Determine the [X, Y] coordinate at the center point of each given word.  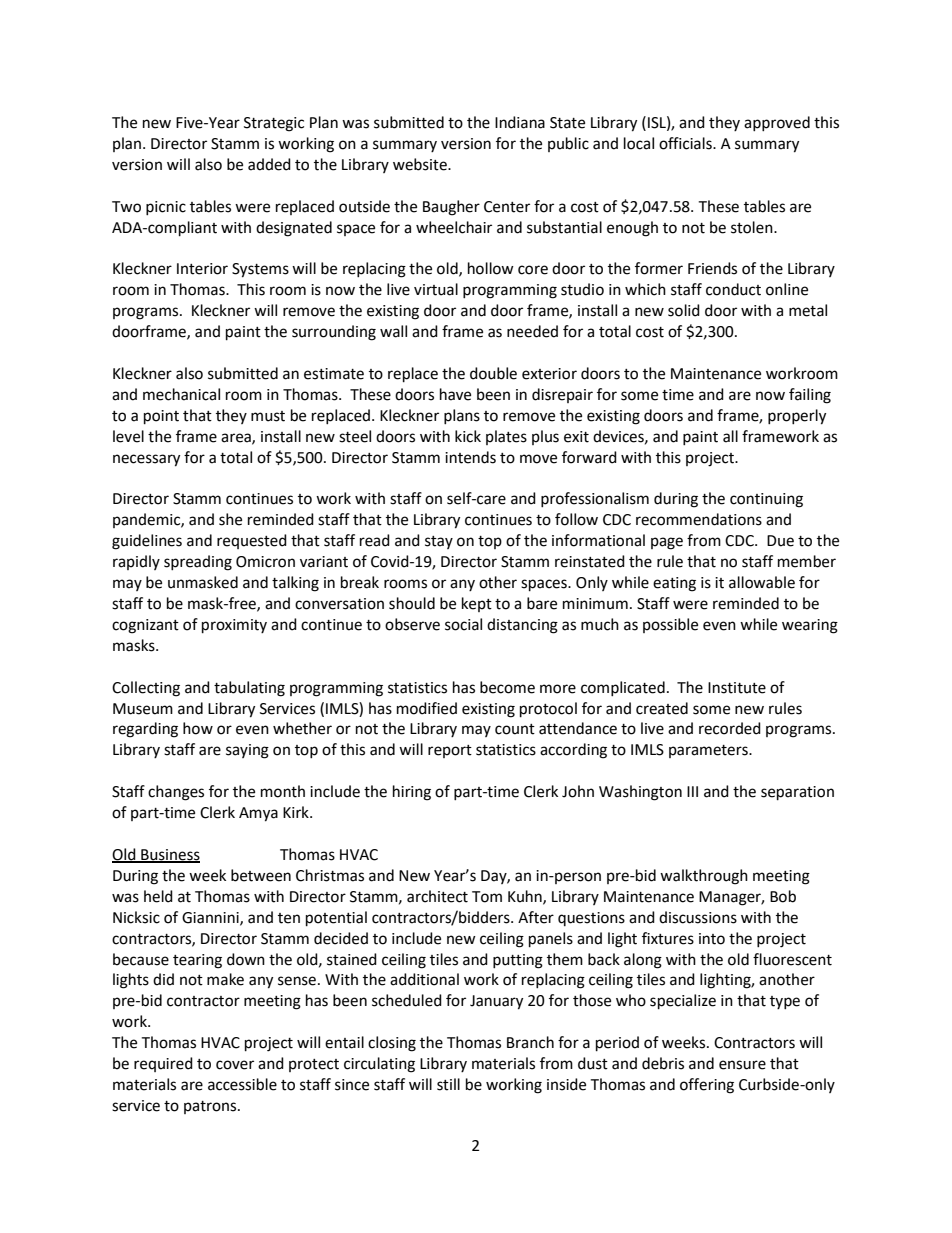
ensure [742, 1065]
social [463, 624]
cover [235, 1065]
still [448, 1084]
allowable [762, 582]
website [421, 164]
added [269, 164]
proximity [234, 626]
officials [686, 143]
